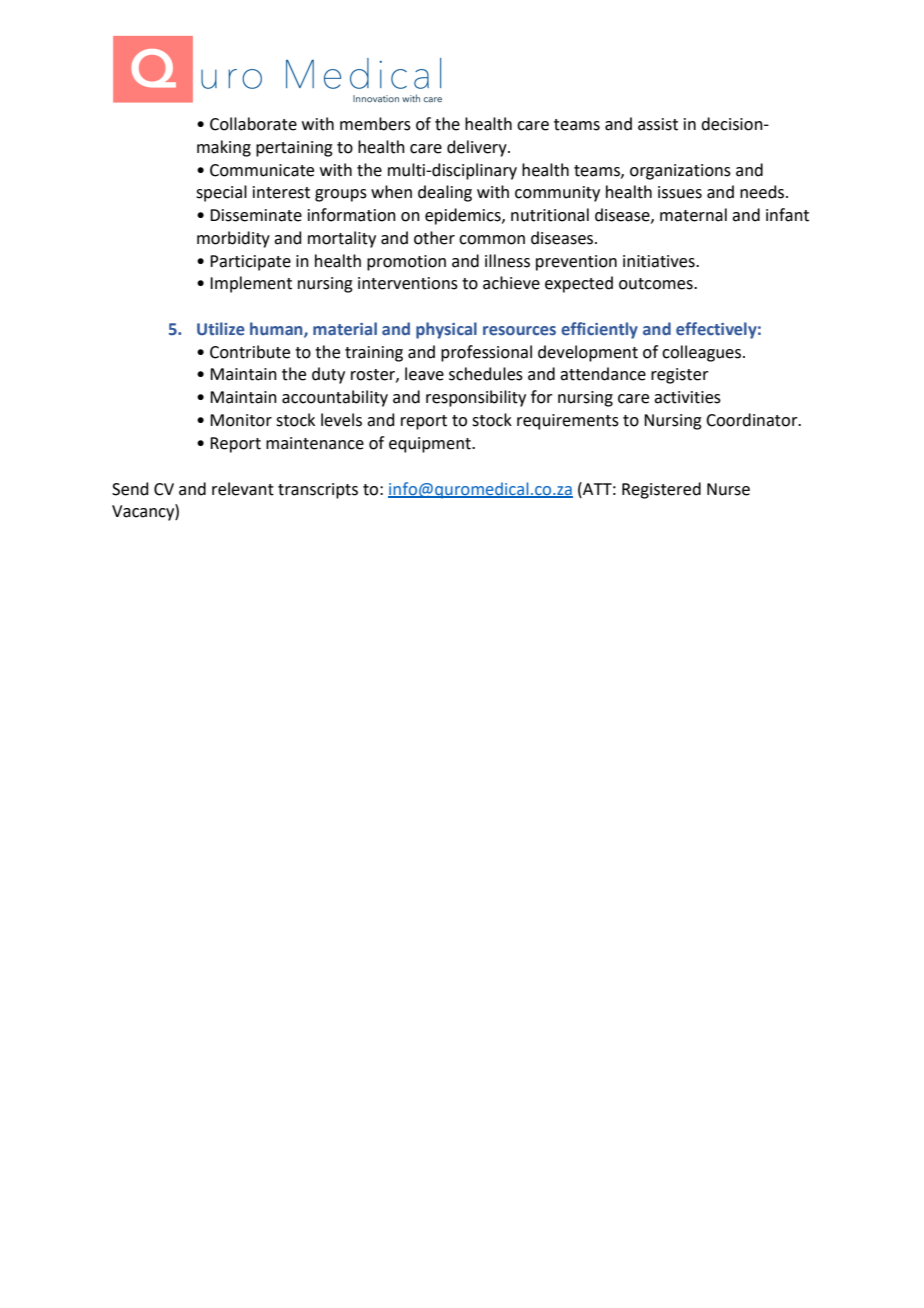 This screenshot has width=924, height=1308. I want to click on Collaborate, so click(253, 124).
